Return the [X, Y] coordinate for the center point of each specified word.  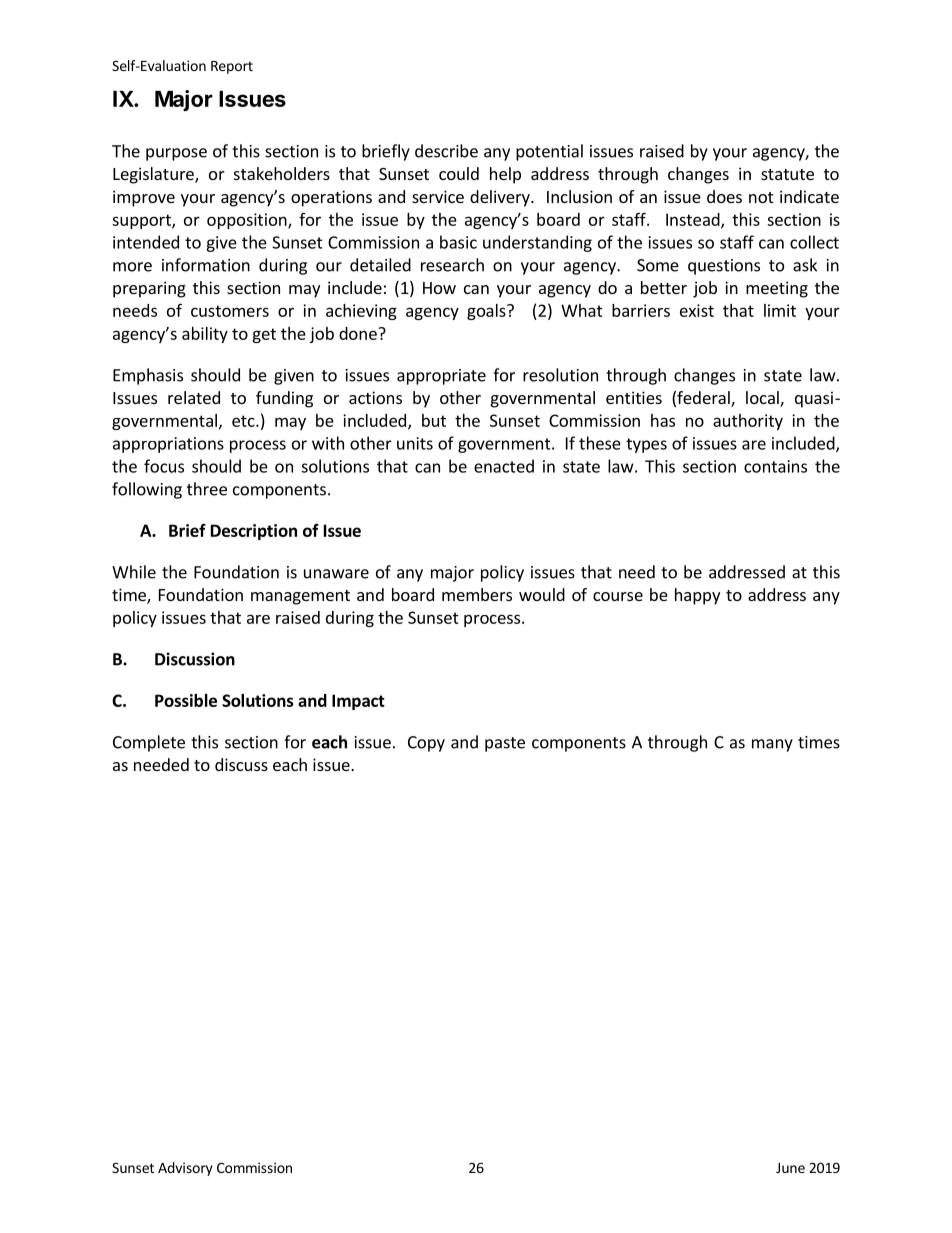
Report [232, 67]
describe [446, 151]
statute [787, 174]
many [772, 745]
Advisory [185, 1169]
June [790, 1168]
